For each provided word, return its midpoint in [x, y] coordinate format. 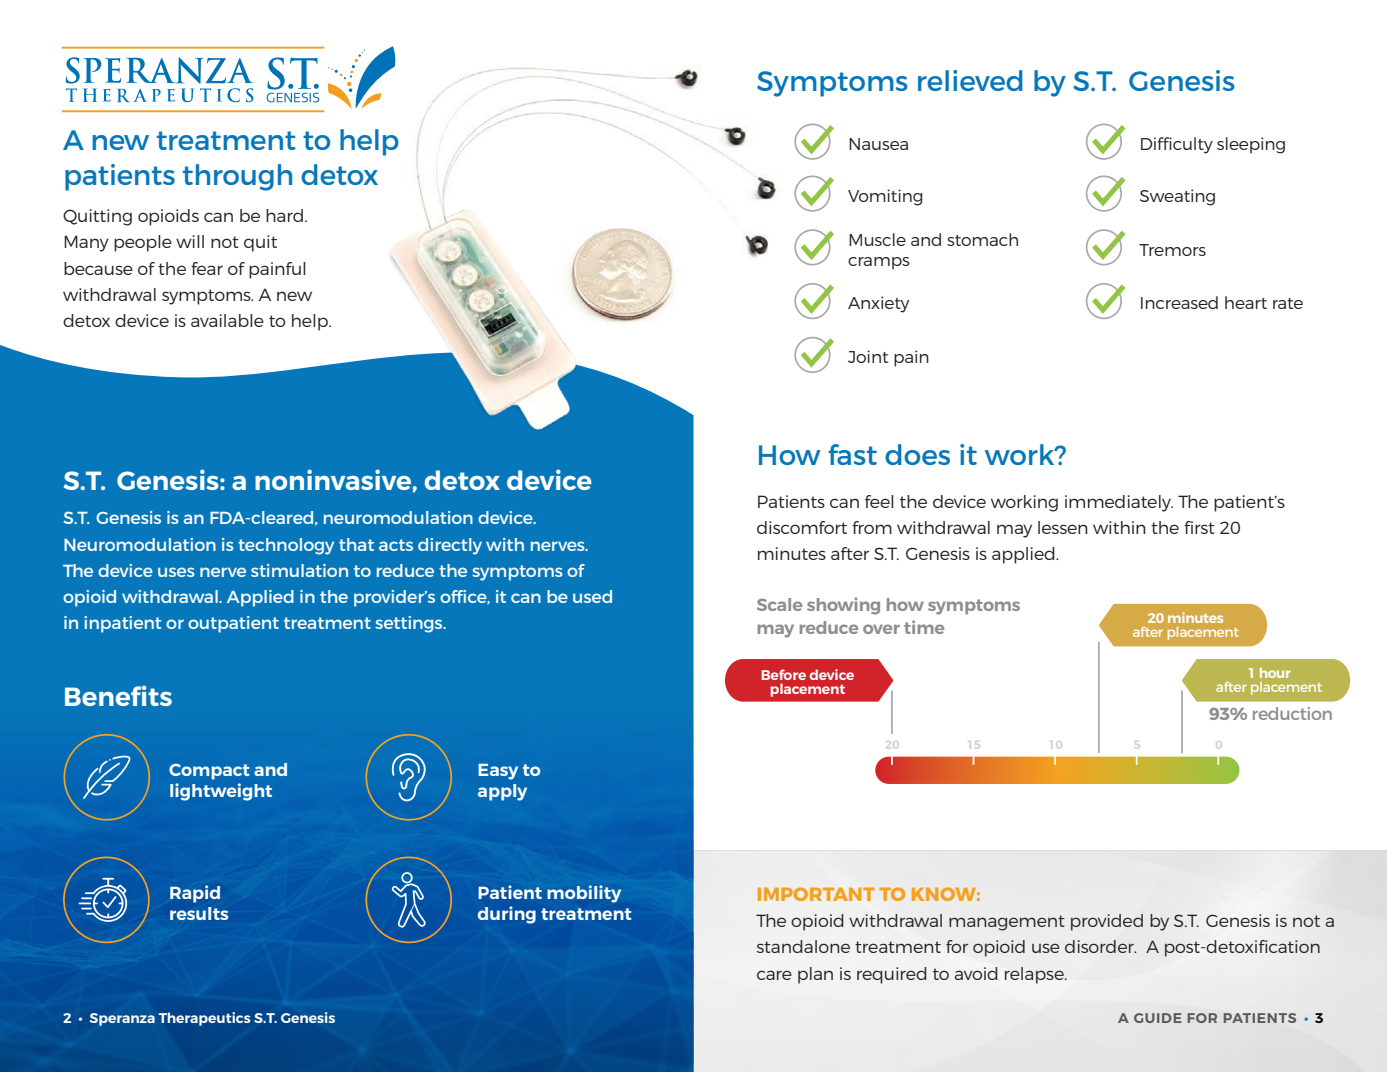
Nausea [878, 144]
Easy [498, 772]
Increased [1179, 302]
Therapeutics [204, 1019]
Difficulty [1177, 145]
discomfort [802, 527]
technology [286, 546]
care [774, 975]
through [237, 177]
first [1199, 527]
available [227, 320]
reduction [1292, 713]
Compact [209, 771]
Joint [868, 356]
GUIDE [1158, 1018]
